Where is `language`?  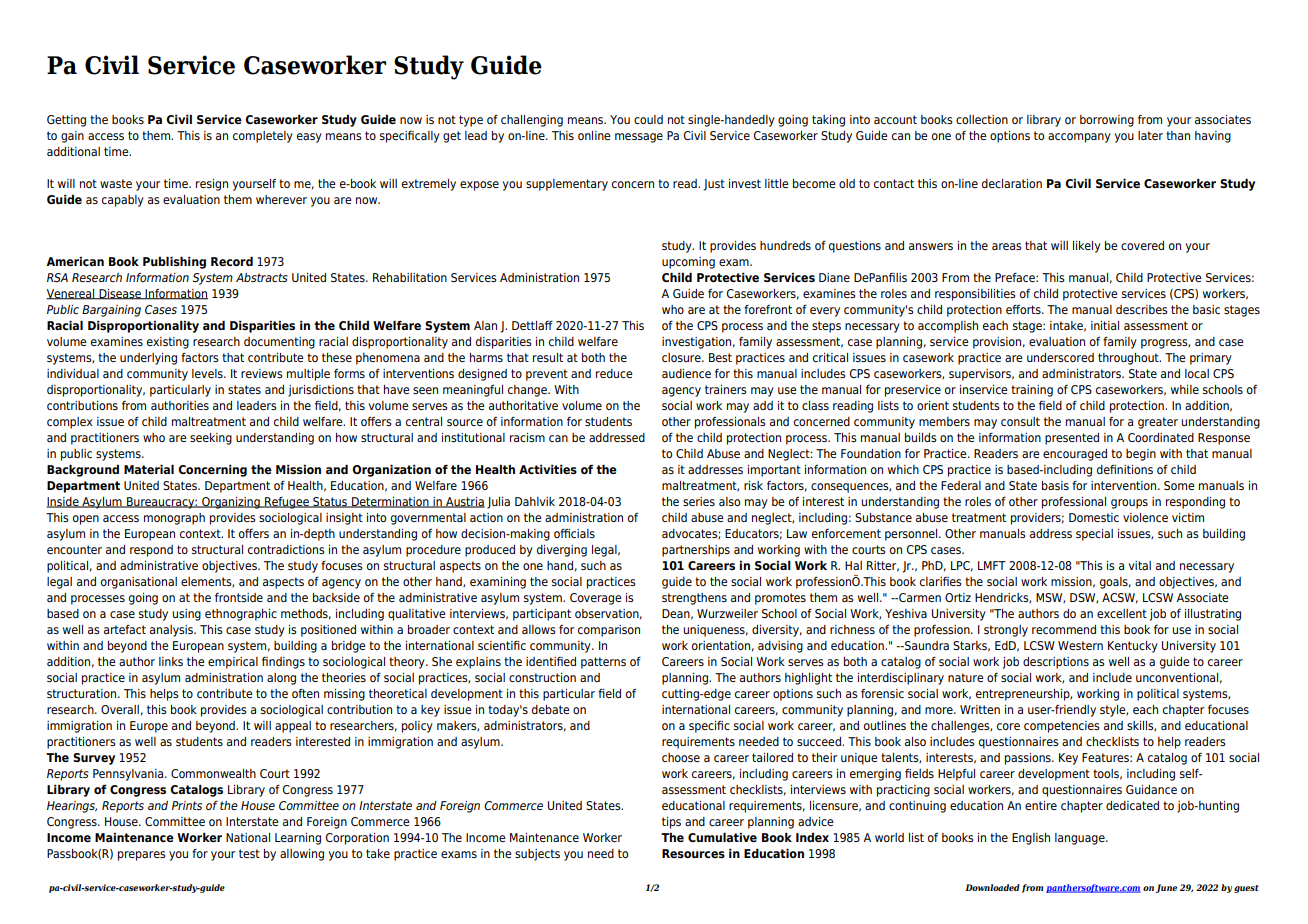 language is located at coordinates (1081, 839).
